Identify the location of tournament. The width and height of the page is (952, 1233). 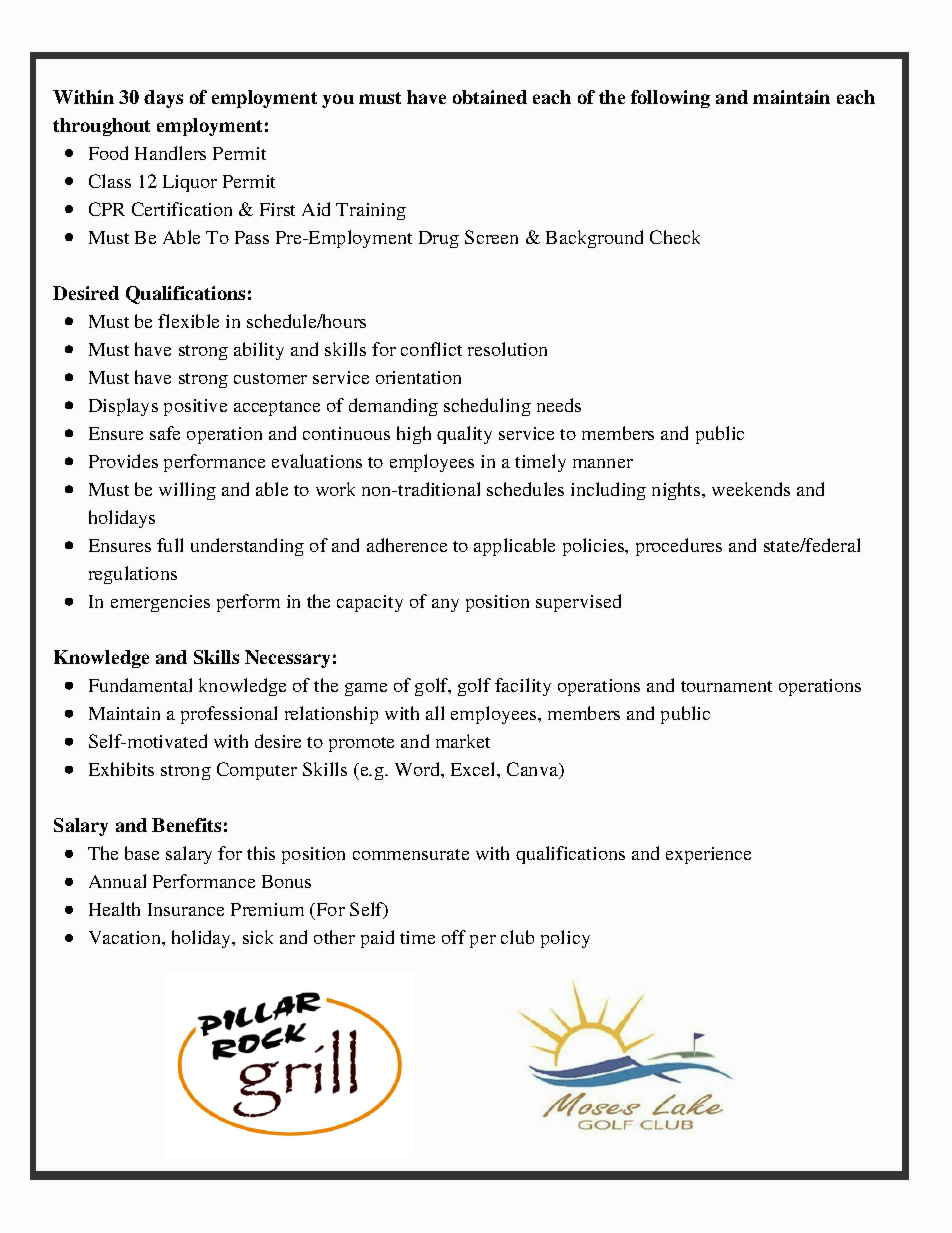
(726, 686).
